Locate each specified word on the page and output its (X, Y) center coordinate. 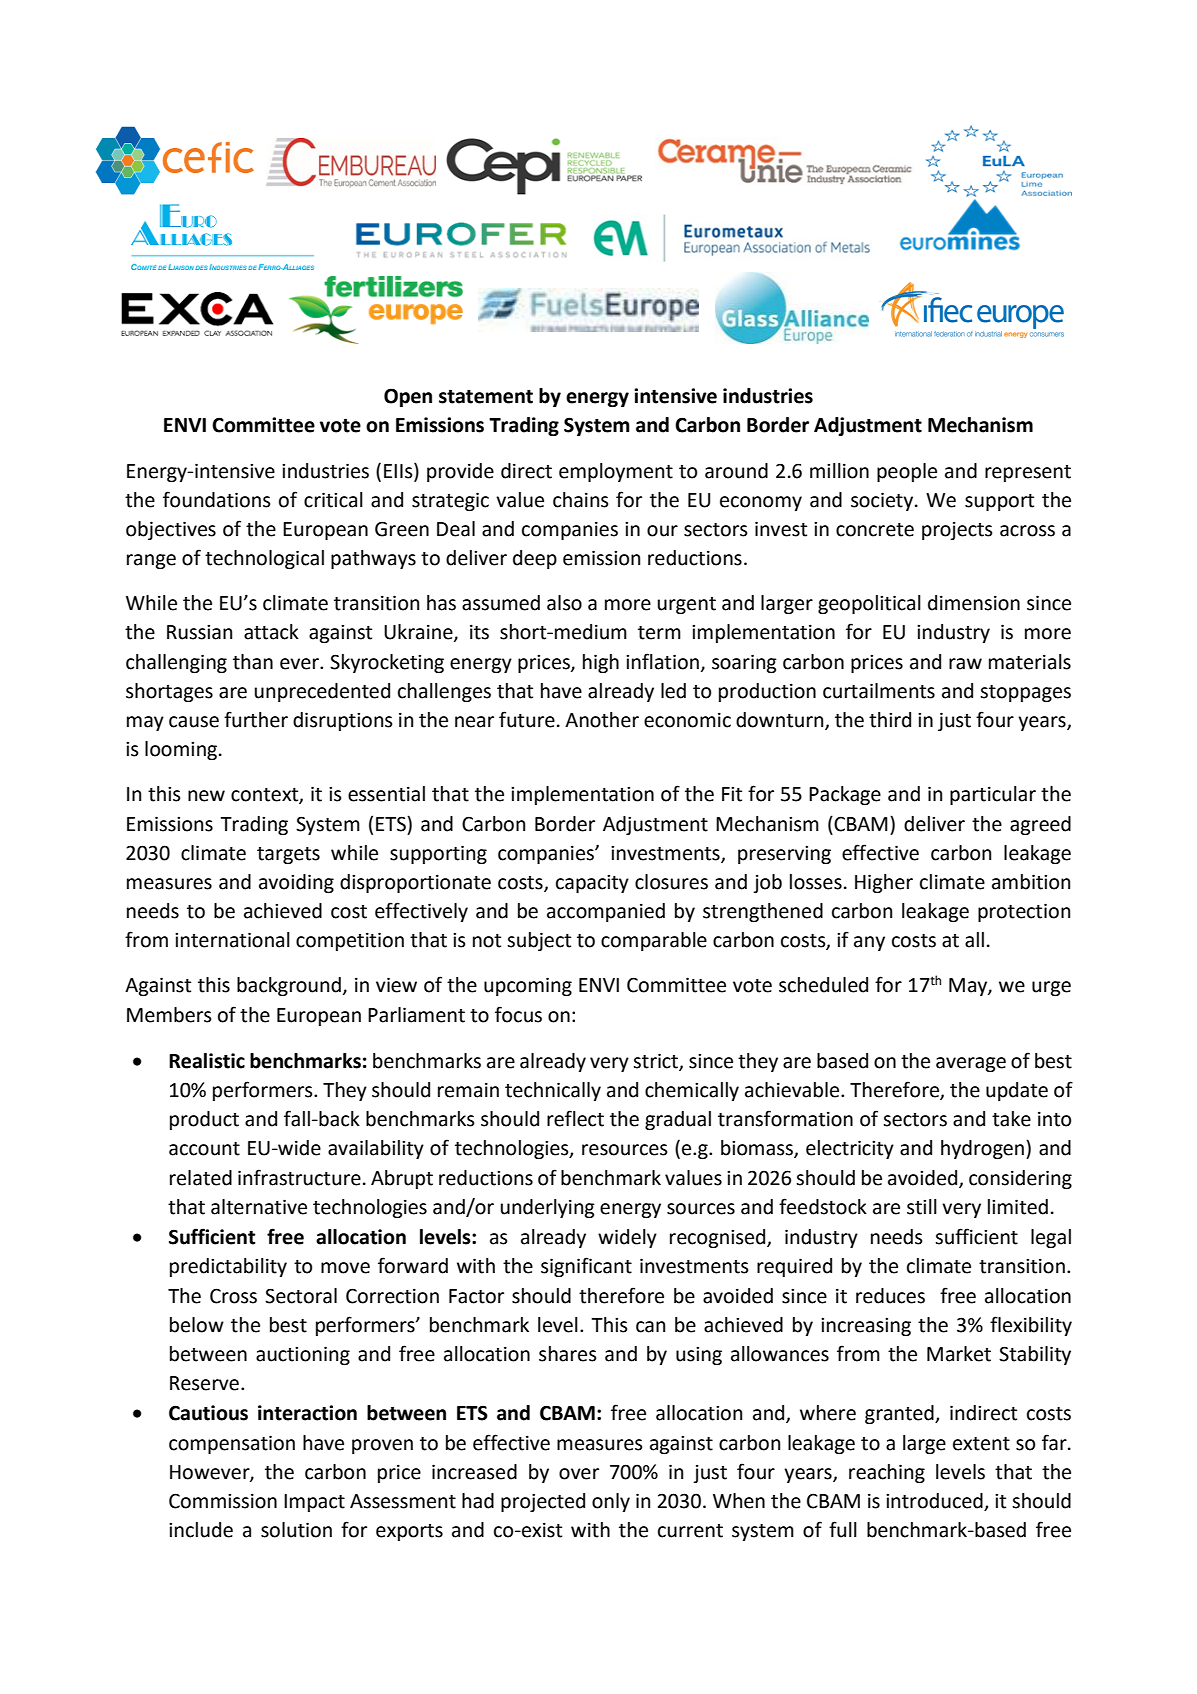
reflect (575, 1118)
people (907, 472)
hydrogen (982, 1149)
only (611, 1502)
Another (602, 720)
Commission (223, 1501)
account (204, 1149)
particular (993, 795)
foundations (217, 499)
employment (616, 472)
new (206, 796)
